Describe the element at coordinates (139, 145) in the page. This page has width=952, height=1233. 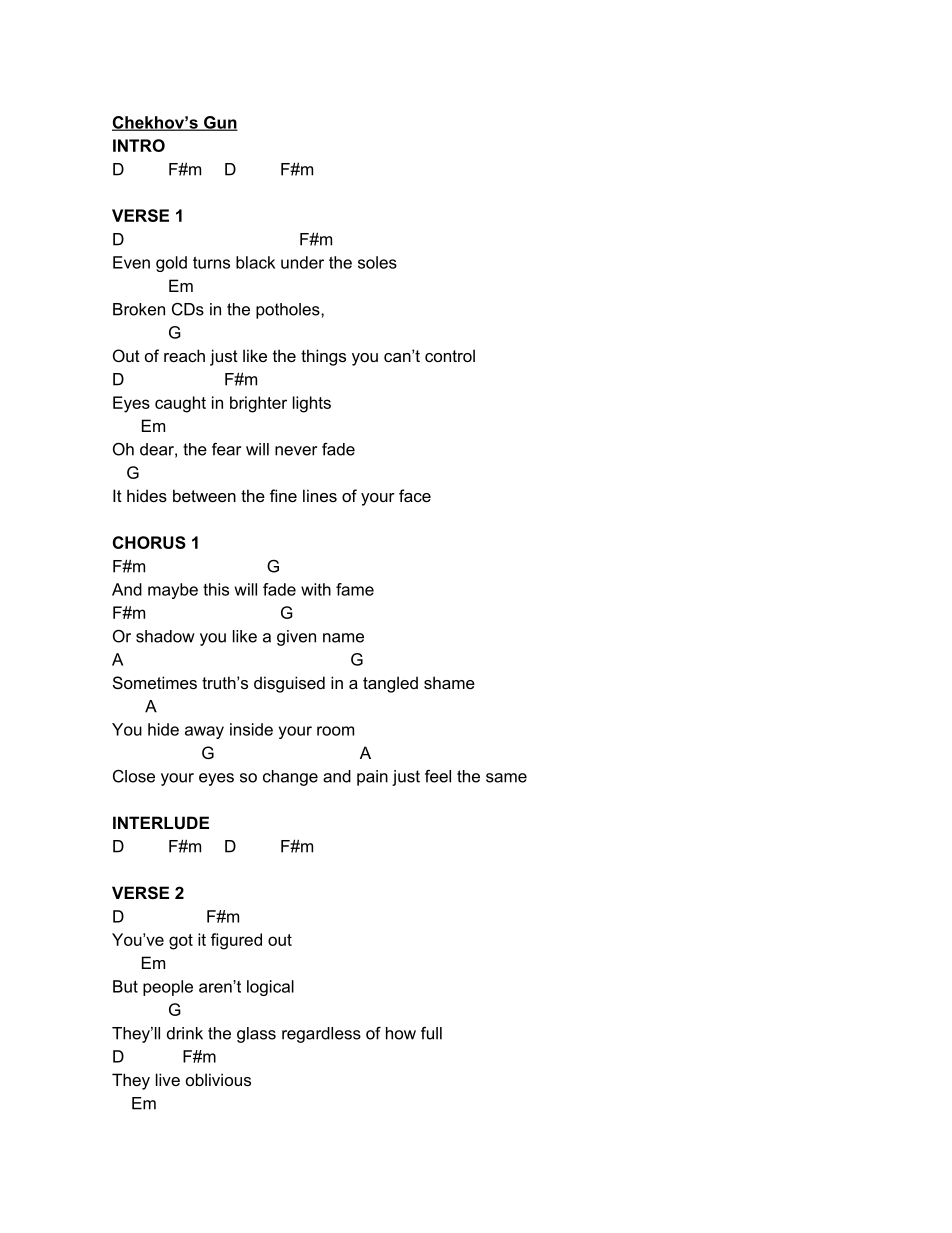
I see `INTRO` at that location.
